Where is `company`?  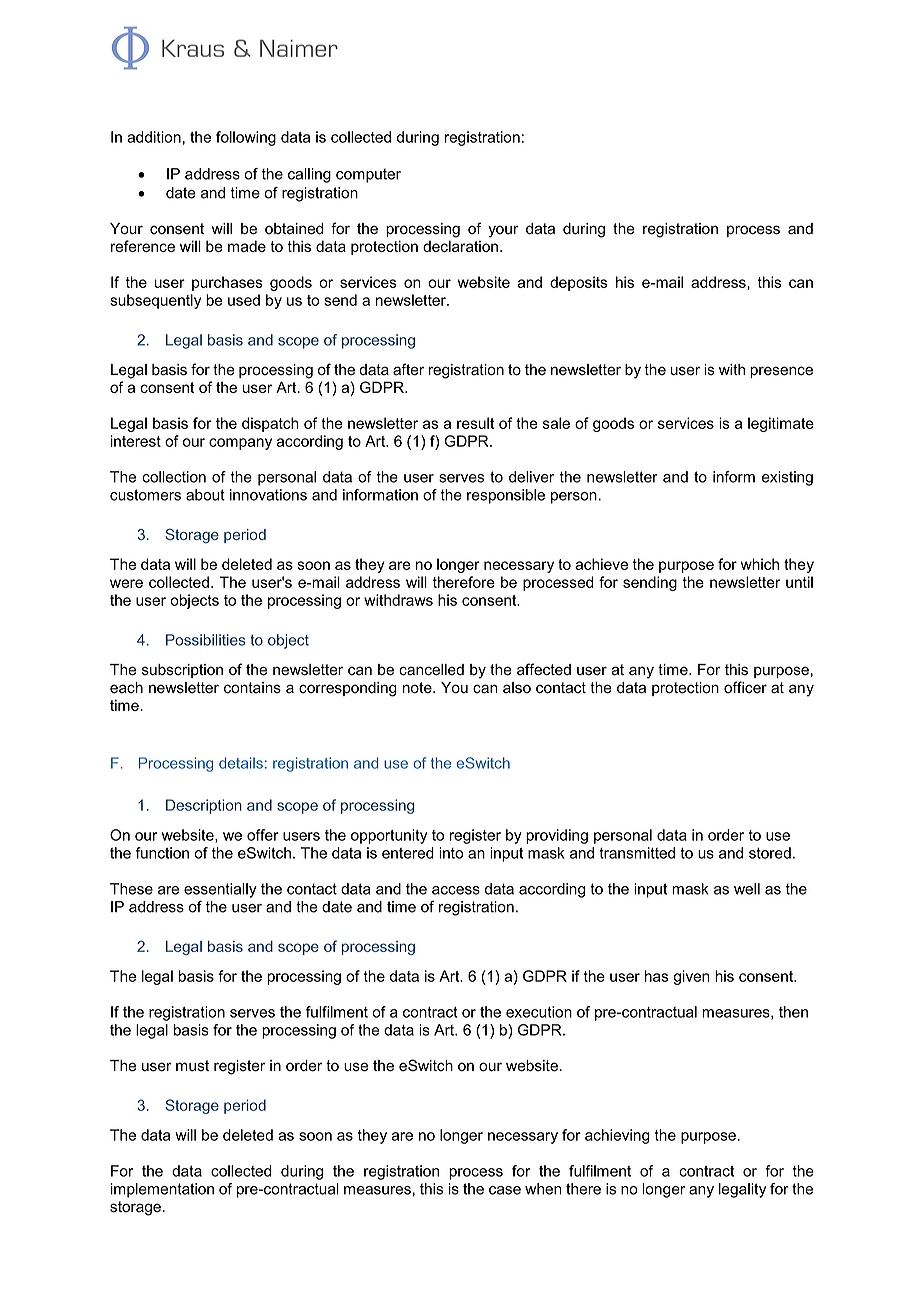
company is located at coordinates (240, 444).
